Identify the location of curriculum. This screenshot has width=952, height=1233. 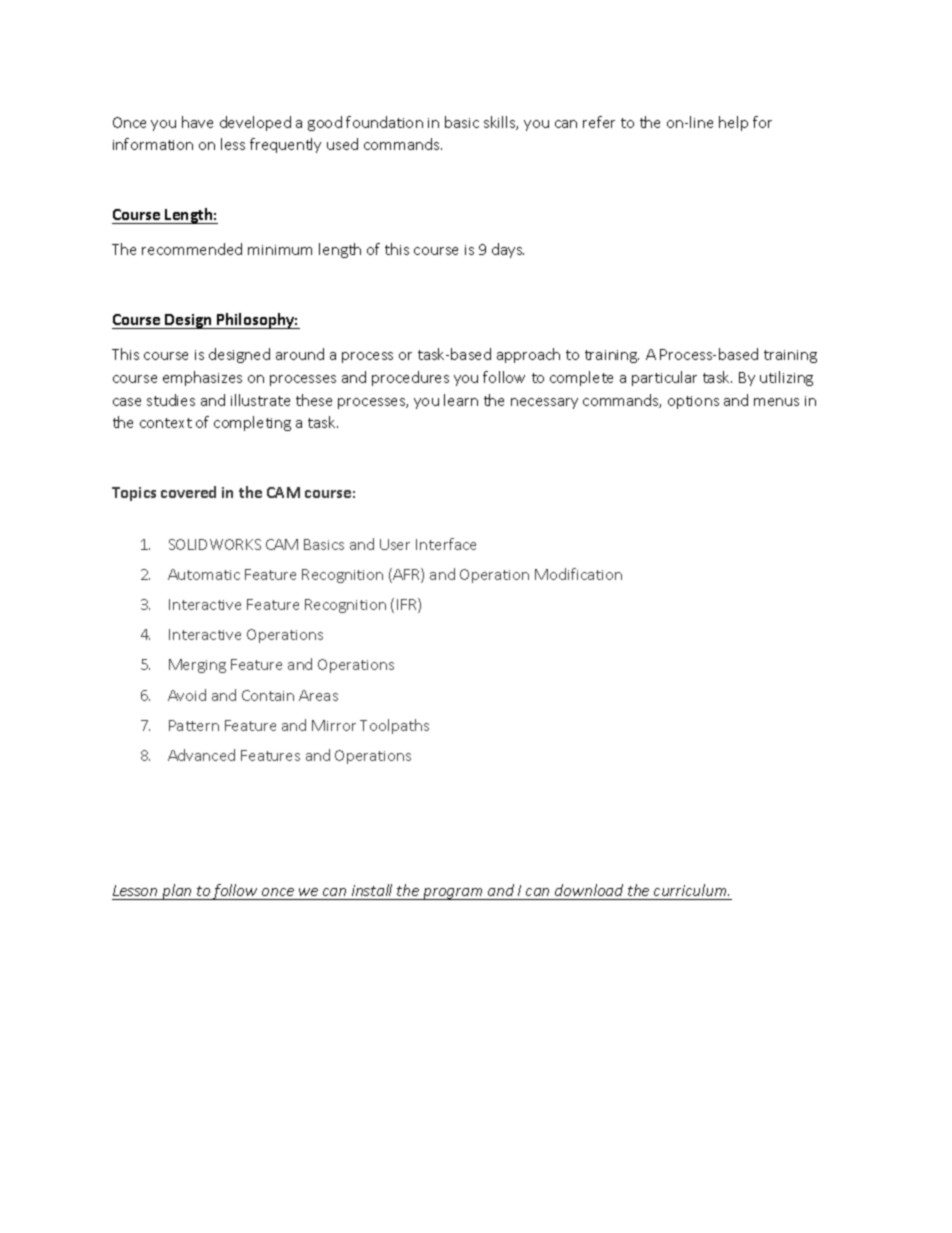
(691, 890).
